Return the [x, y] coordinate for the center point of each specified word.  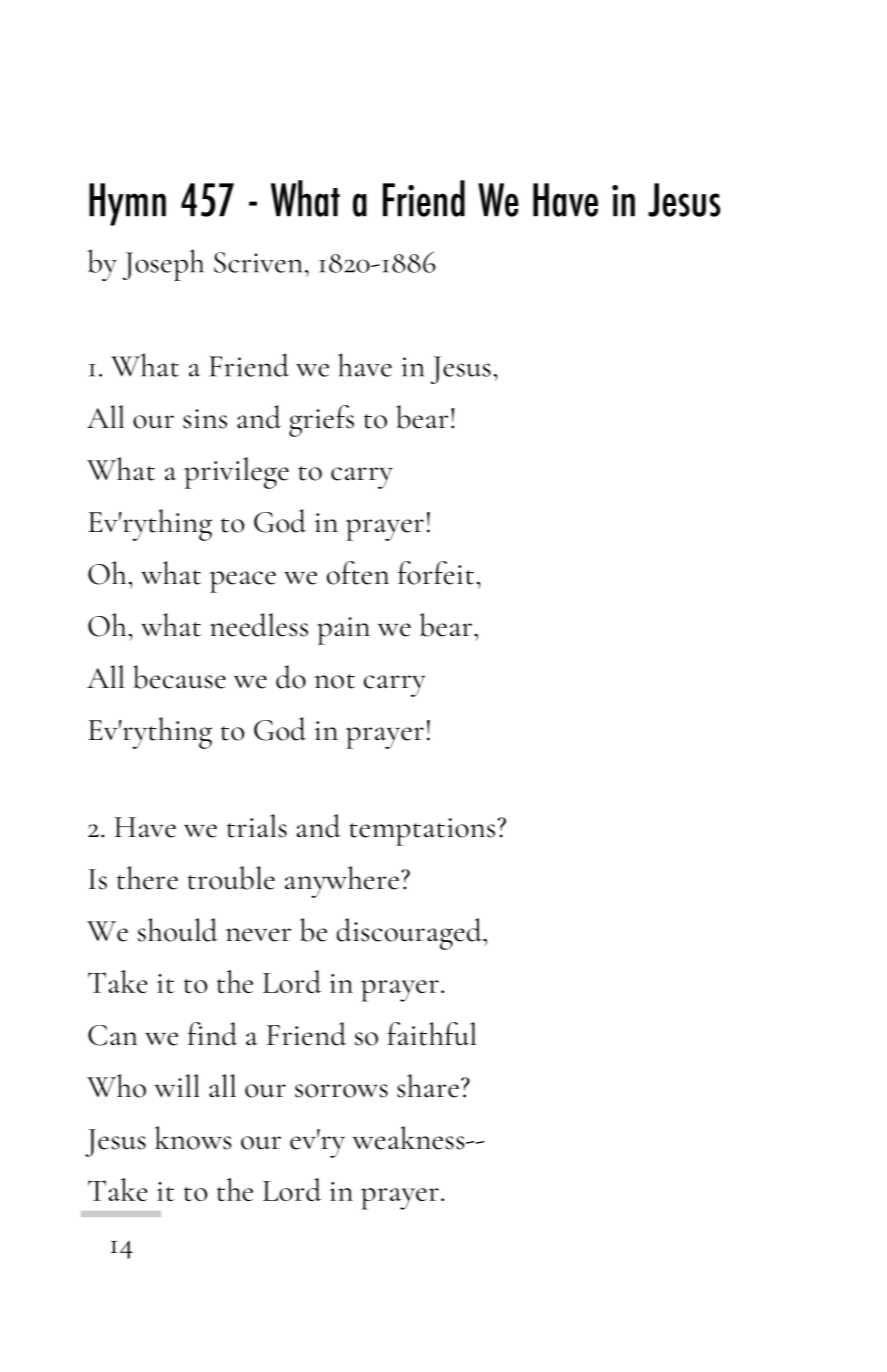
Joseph [163, 265]
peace [242, 582]
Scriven [258, 262]
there [147, 878]
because [179, 677]
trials [257, 826]
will [177, 1085]
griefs [321, 421]
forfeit [436, 573]
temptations [422, 832]
